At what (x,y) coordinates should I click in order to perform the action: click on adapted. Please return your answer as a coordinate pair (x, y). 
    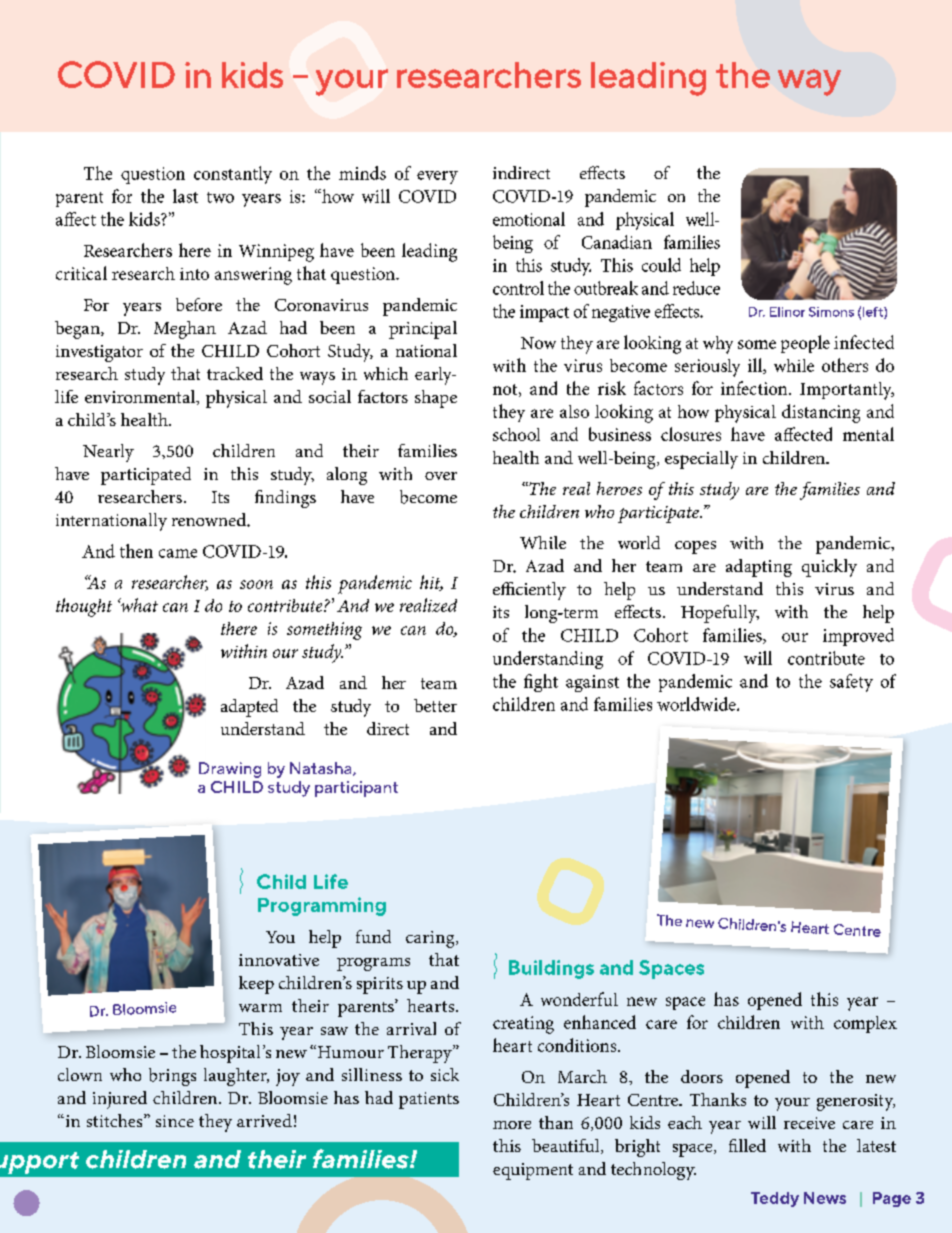
    Looking at the image, I should click on (249, 708).
